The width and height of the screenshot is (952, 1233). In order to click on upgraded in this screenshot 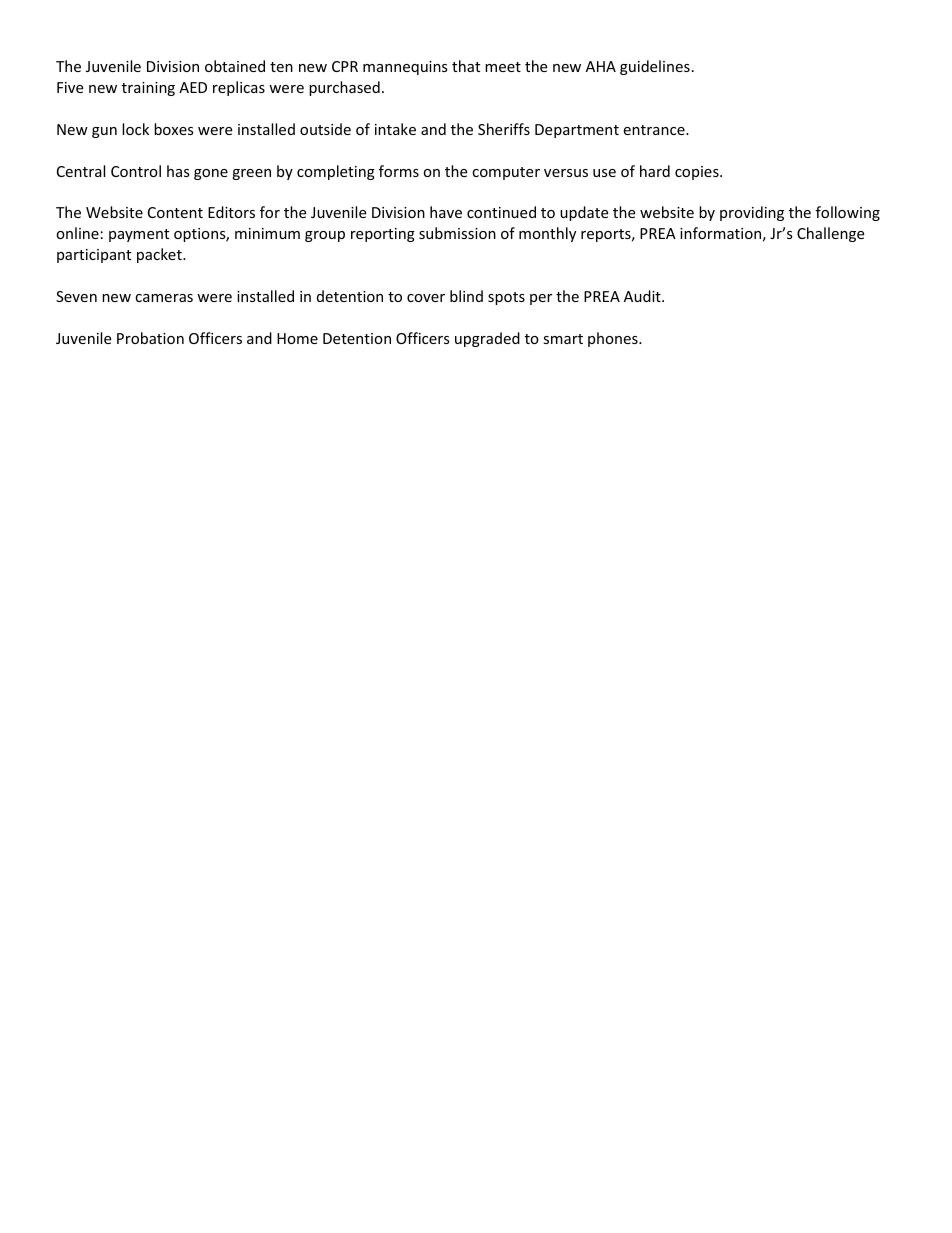, I will do `click(487, 339)`.
